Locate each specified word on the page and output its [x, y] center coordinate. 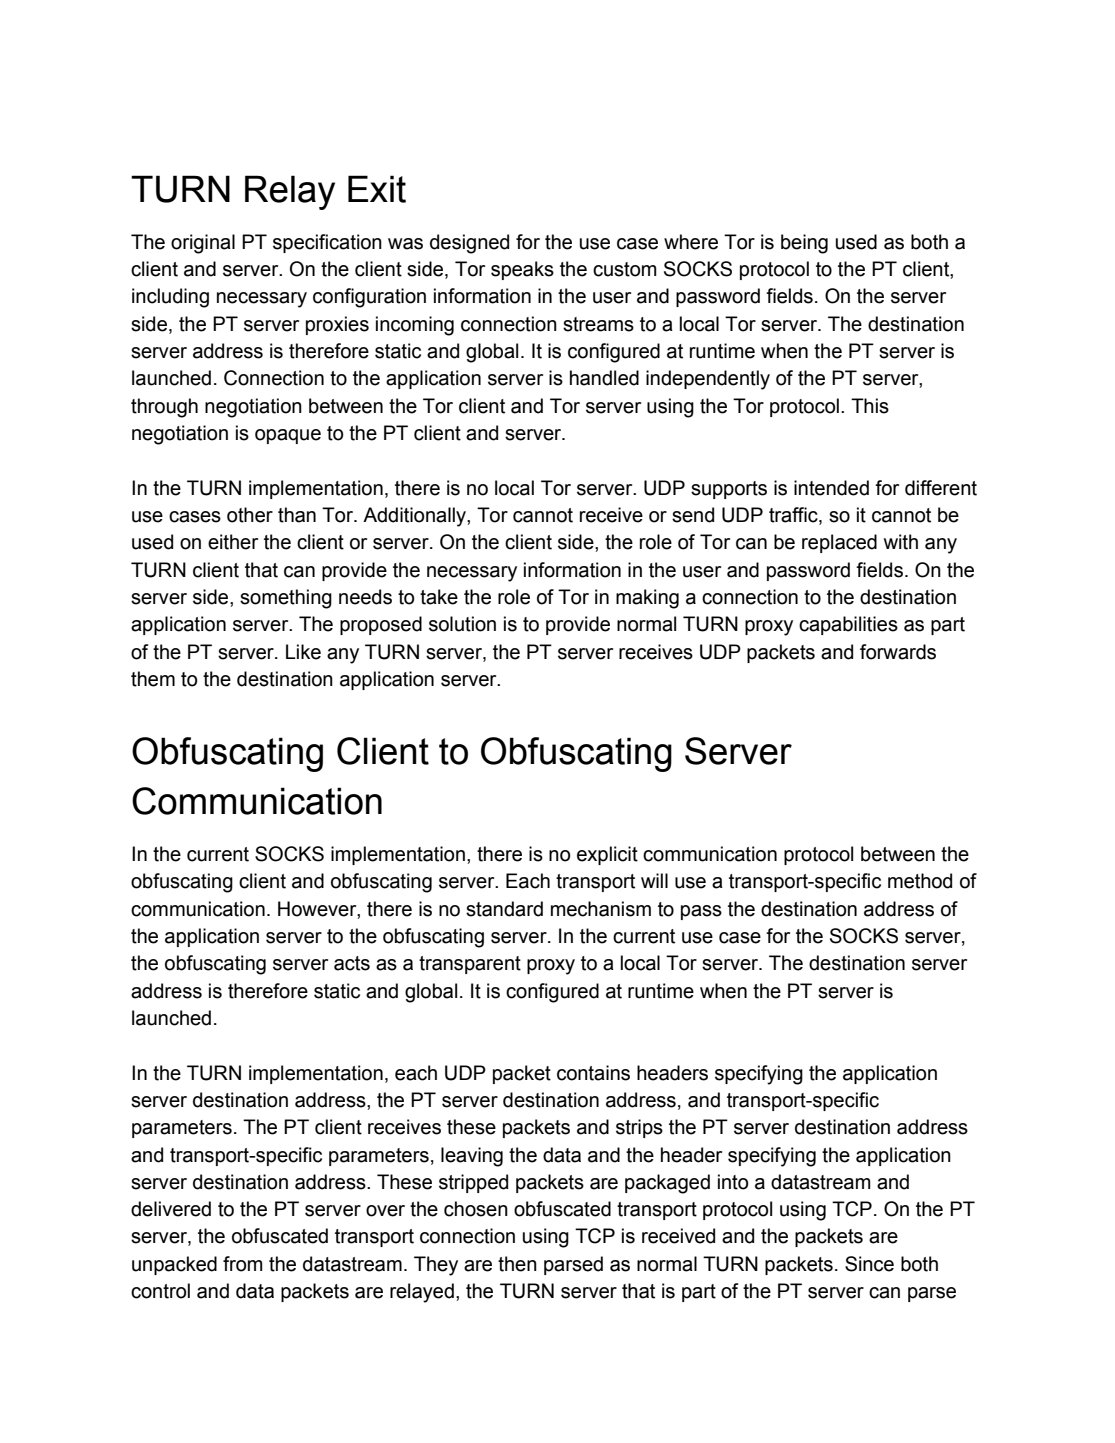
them [153, 679]
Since [869, 1264]
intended [831, 488]
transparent [470, 965]
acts [352, 963]
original [203, 244]
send [693, 515]
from [243, 1264]
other [250, 515]
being [804, 244]
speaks [522, 270]
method [920, 881]
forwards [898, 652]
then [517, 1264]
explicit [607, 855]
